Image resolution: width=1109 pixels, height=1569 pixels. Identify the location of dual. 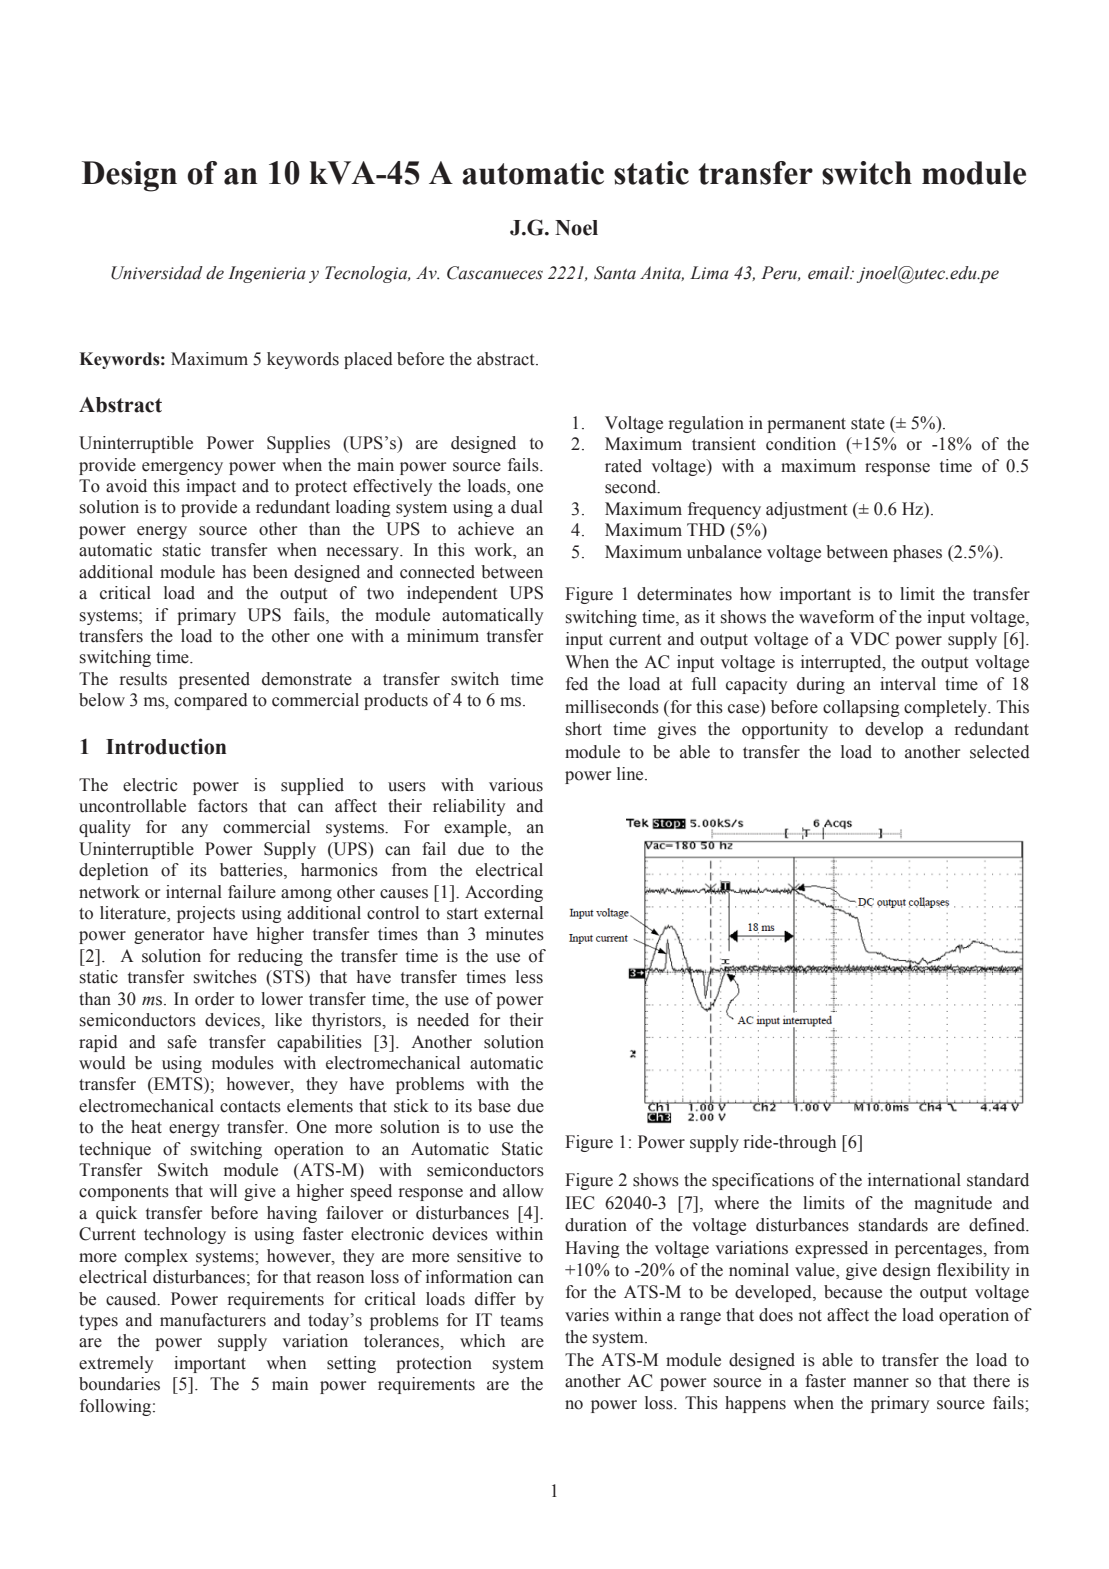
(527, 507).
